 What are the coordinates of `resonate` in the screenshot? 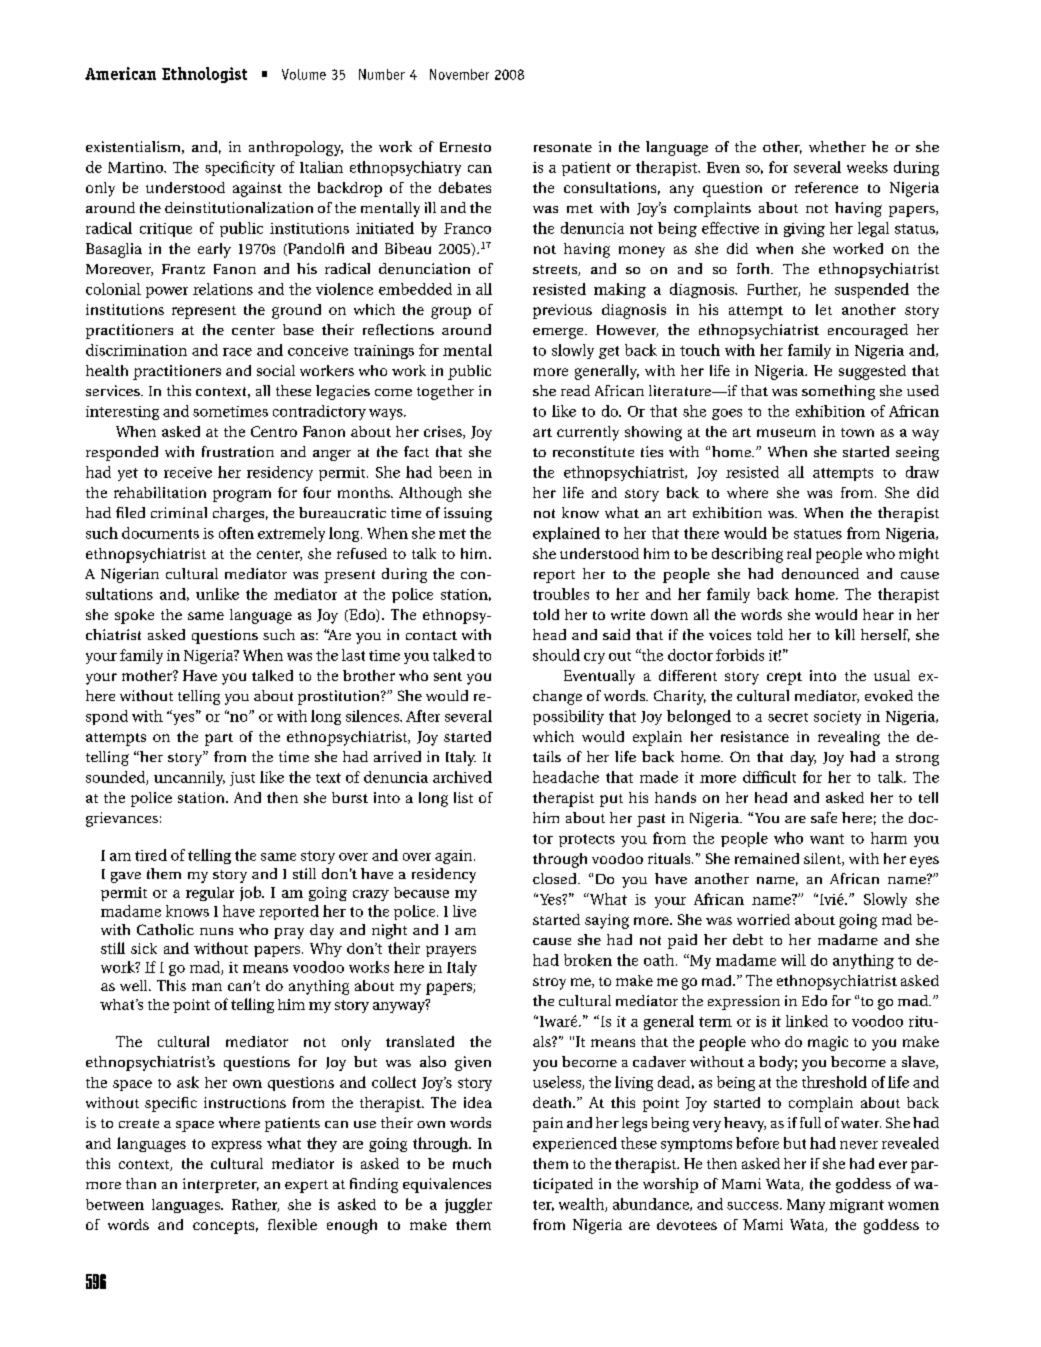 It's located at (563, 147).
